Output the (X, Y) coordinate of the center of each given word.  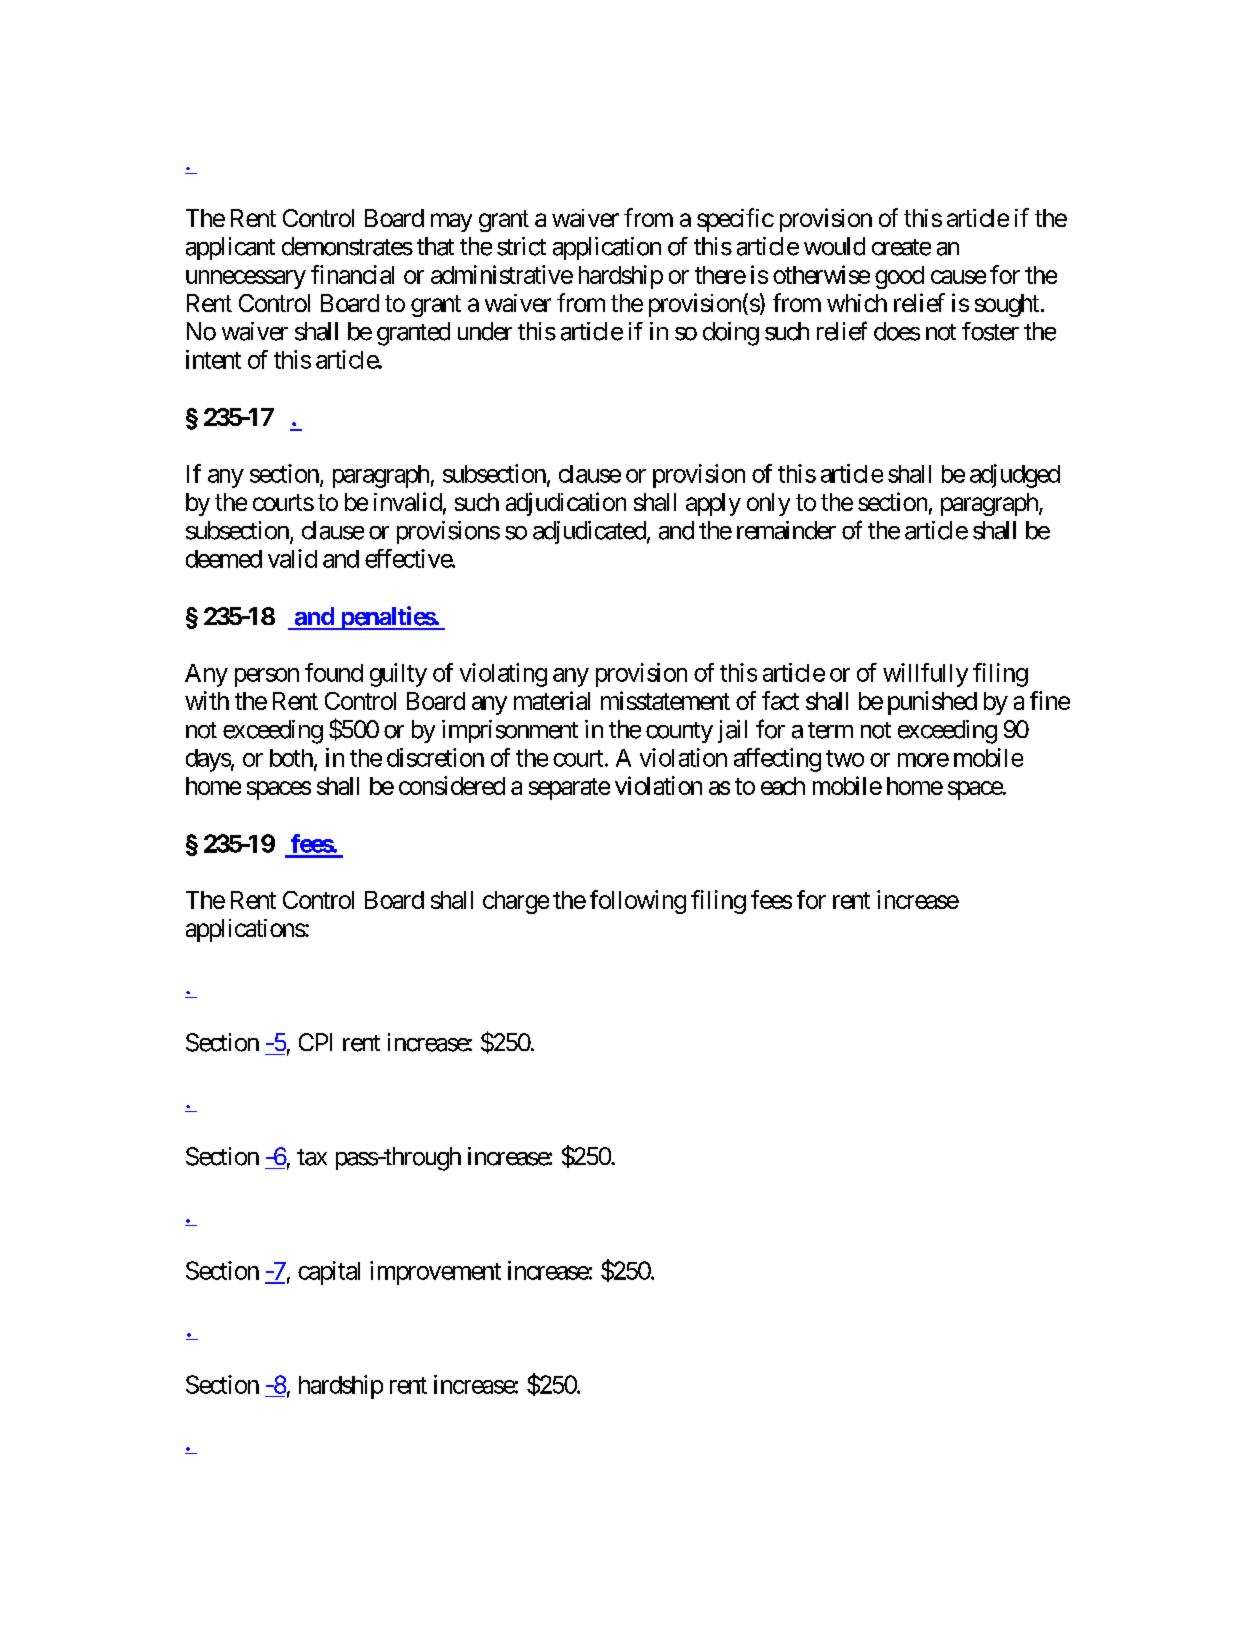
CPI (315, 1042)
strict (521, 246)
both (291, 758)
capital (329, 1273)
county (679, 732)
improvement (435, 1273)
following (638, 902)
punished (932, 703)
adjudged (1015, 476)
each (783, 786)
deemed (224, 559)
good (899, 277)
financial (352, 274)
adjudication (566, 504)
